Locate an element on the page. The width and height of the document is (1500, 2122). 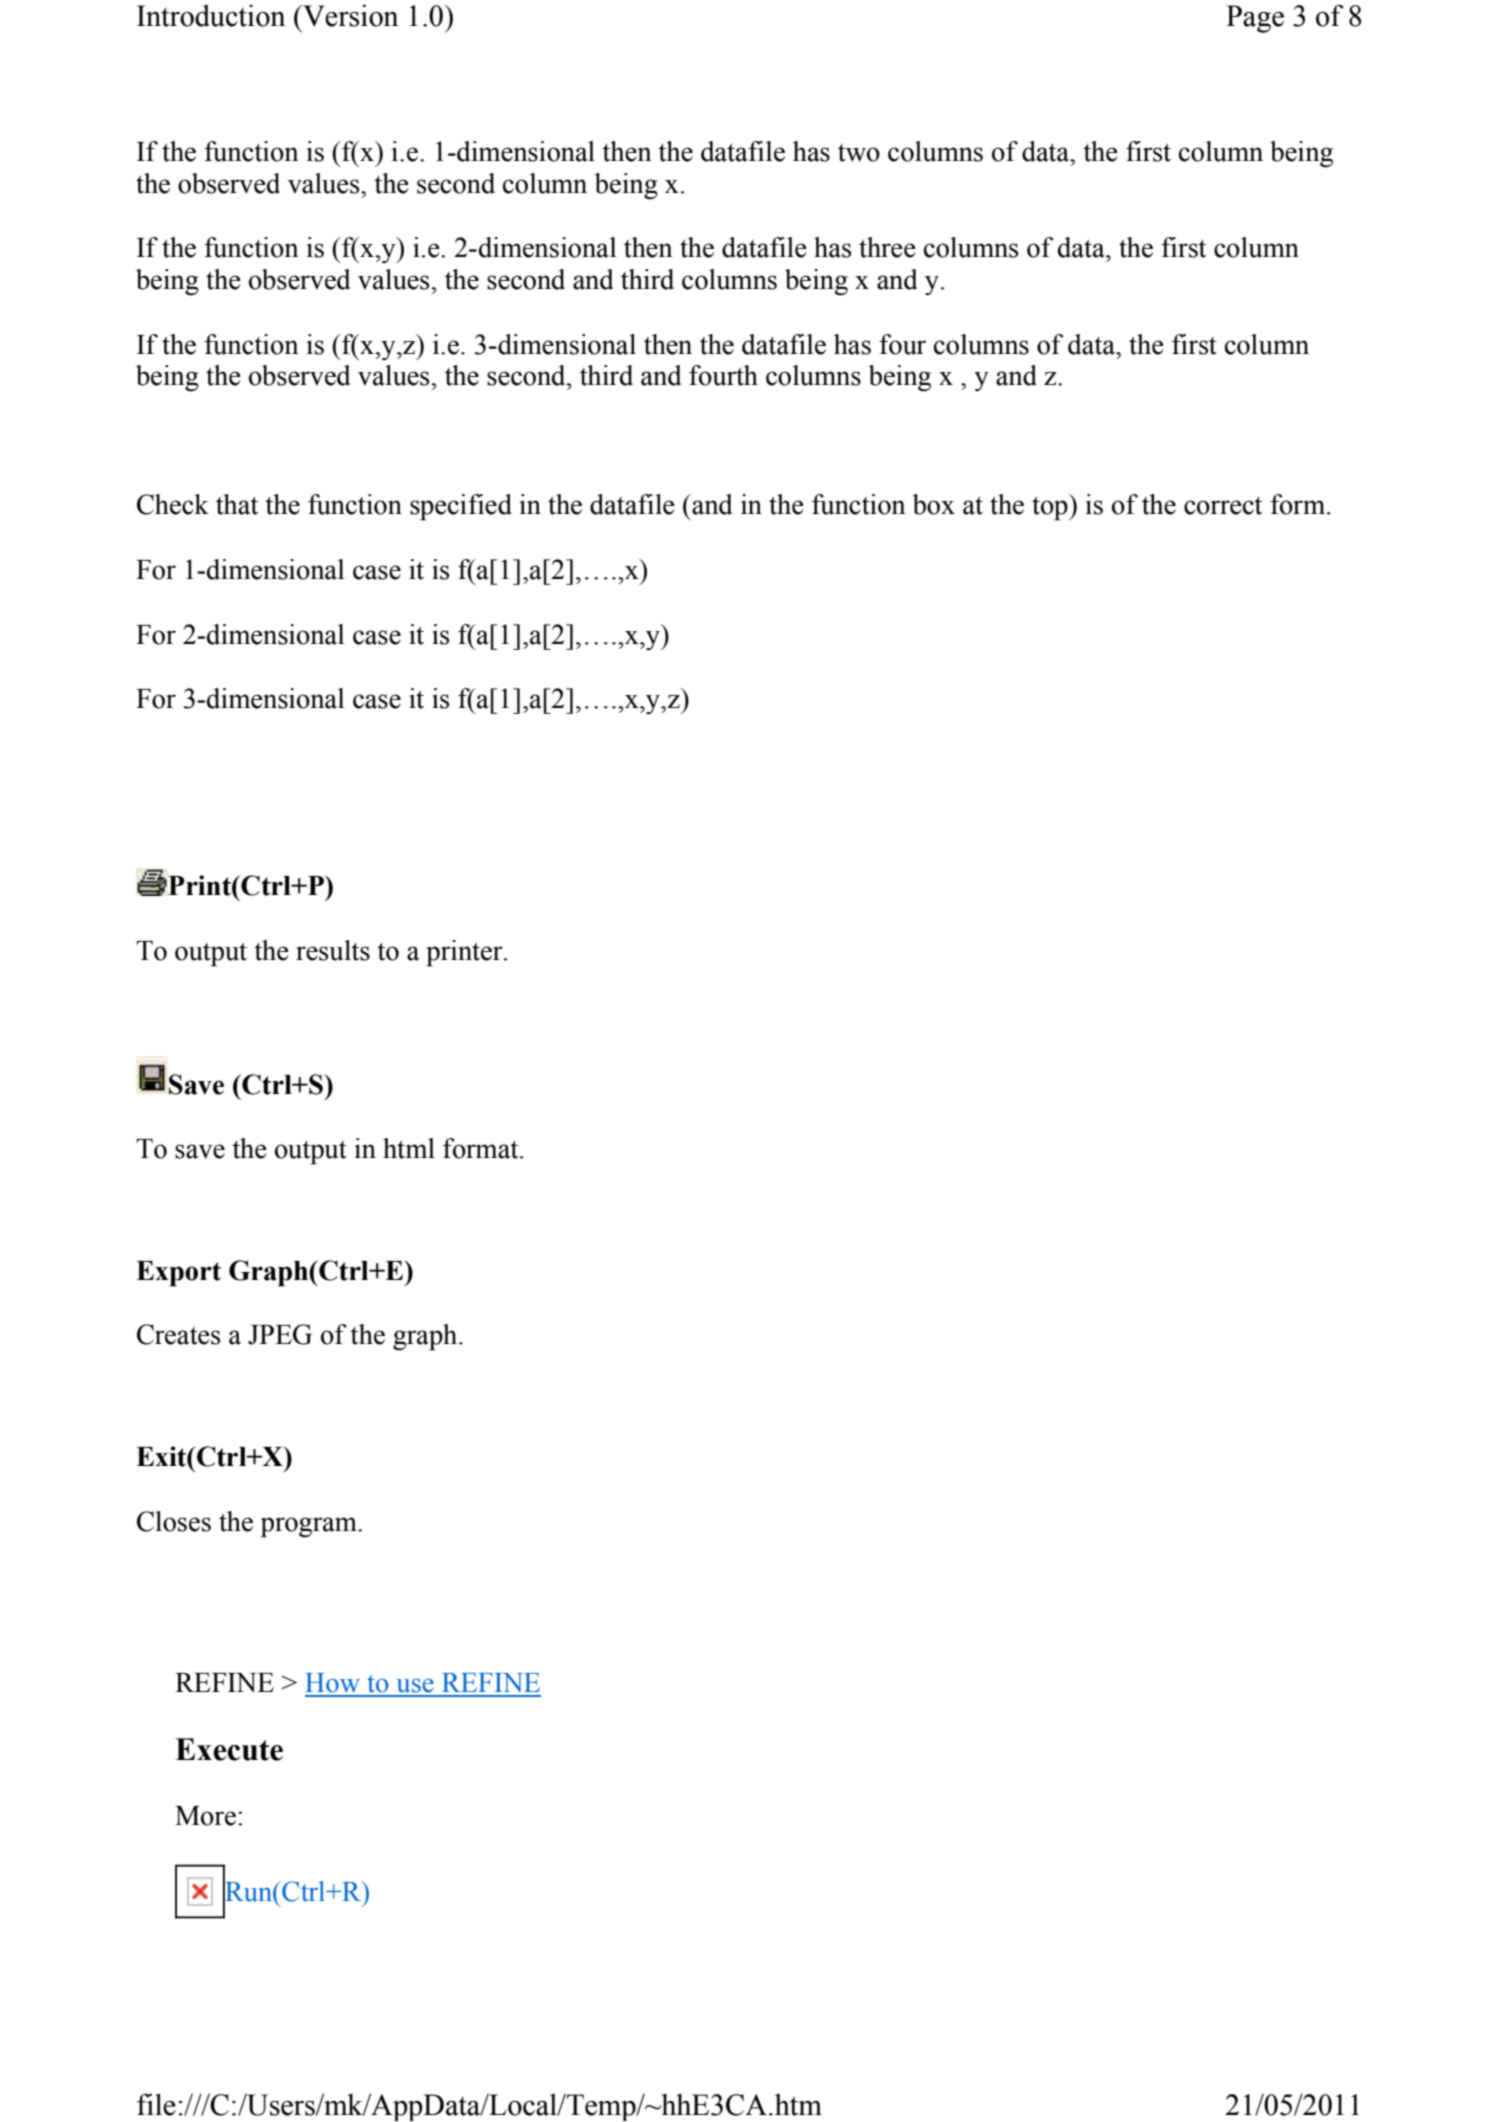
box is located at coordinates (933, 504).
